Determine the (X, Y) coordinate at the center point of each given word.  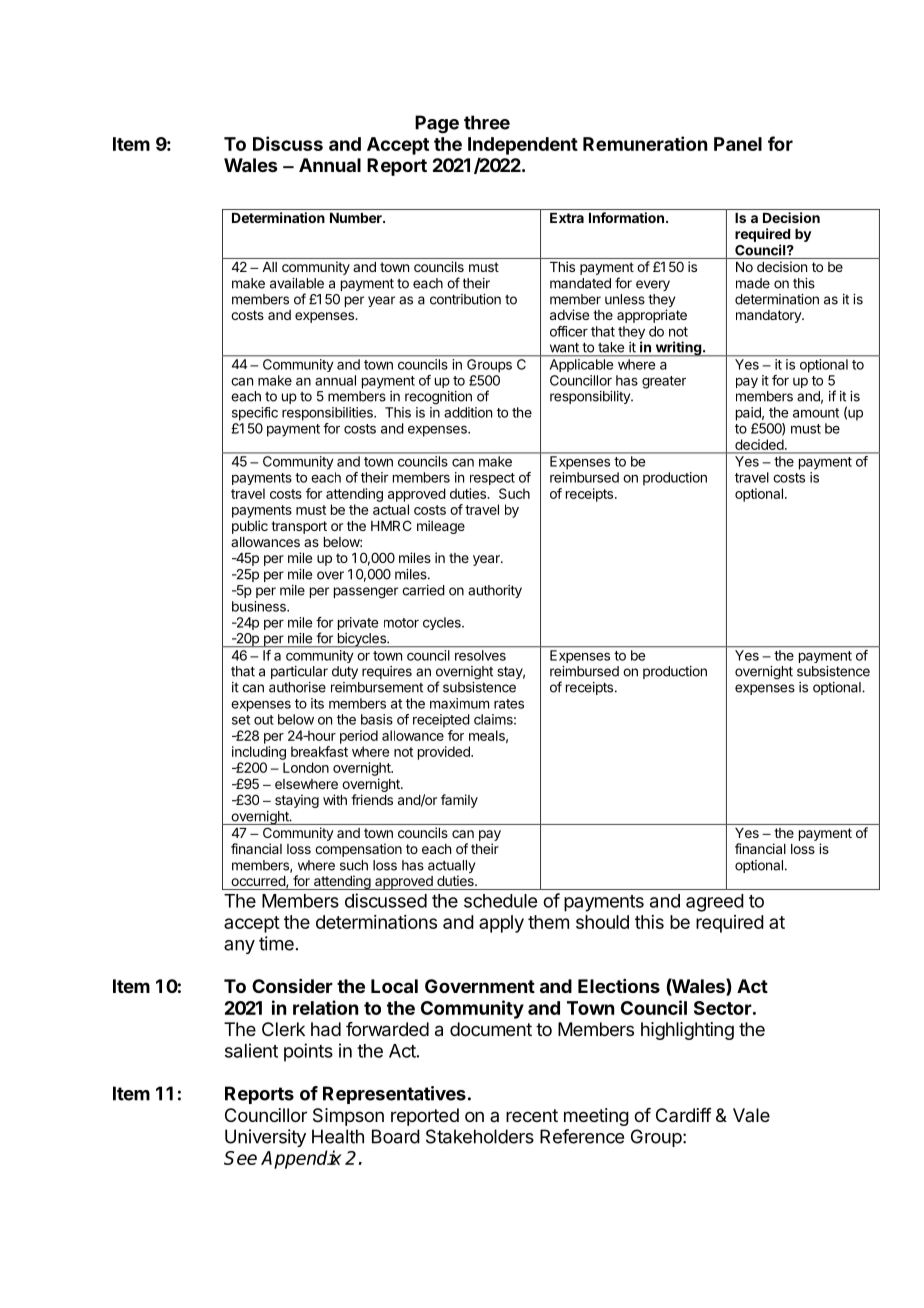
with (335, 799)
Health (338, 1136)
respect (492, 479)
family (459, 801)
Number (357, 218)
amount (816, 413)
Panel (738, 144)
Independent (523, 146)
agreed (715, 903)
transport (299, 527)
